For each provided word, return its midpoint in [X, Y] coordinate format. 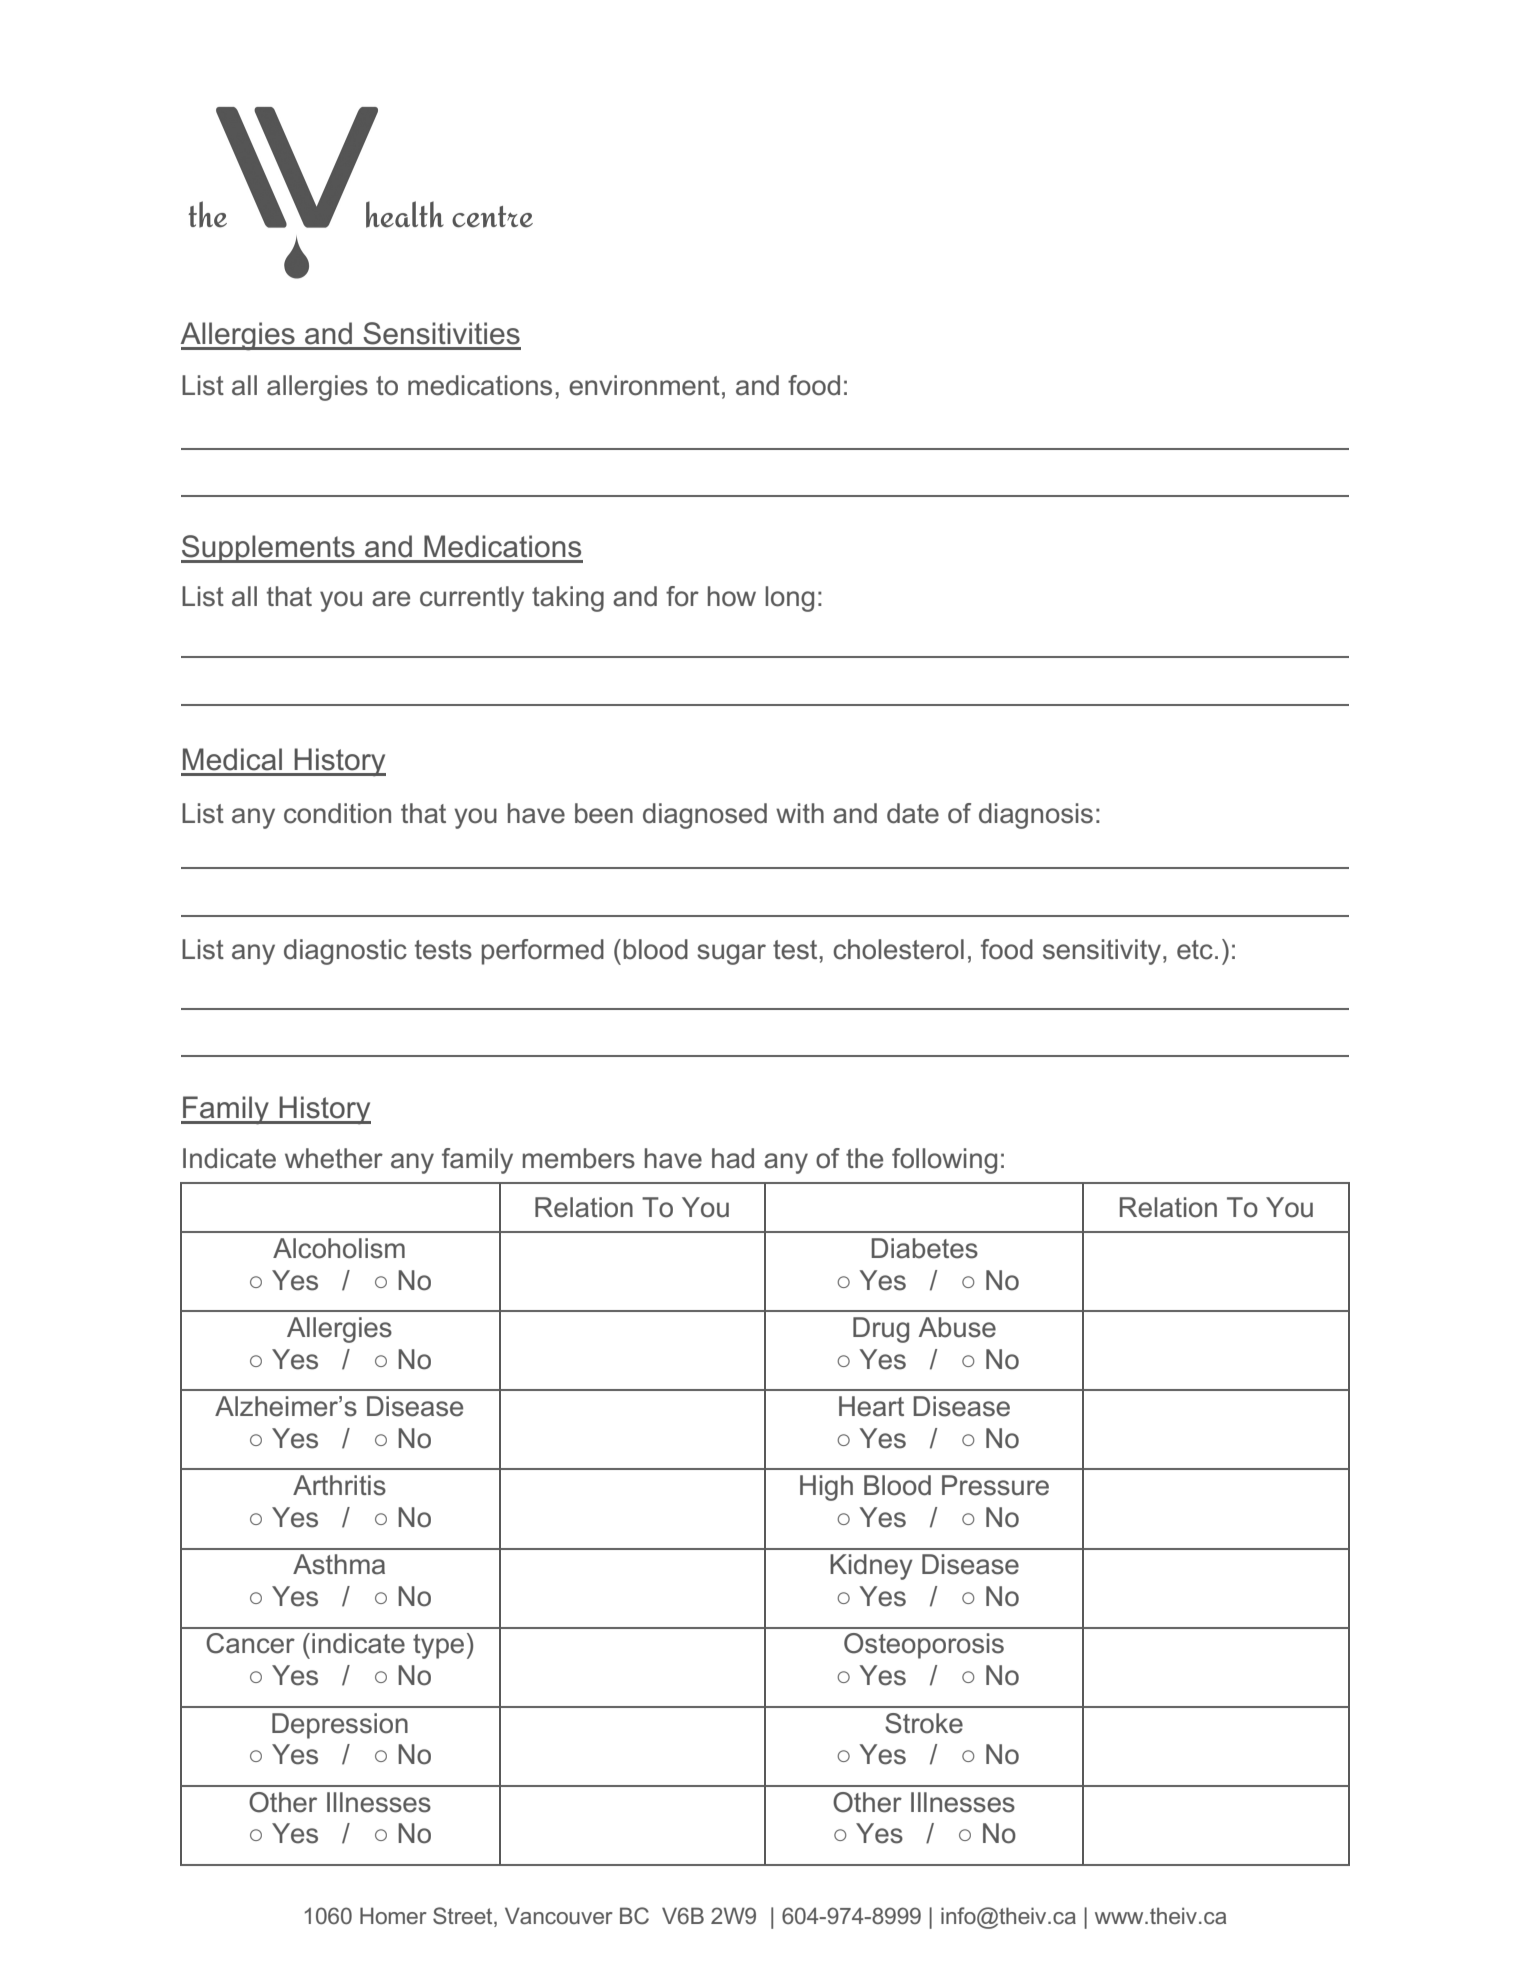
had [733, 1158]
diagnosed [705, 816]
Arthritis [339, 1485]
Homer [393, 1915]
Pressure [995, 1485]
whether [334, 1158]
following [944, 1161]
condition [337, 813]
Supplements [269, 549]
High [826, 1488]
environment [644, 385]
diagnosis [1036, 816]
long [789, 599]
